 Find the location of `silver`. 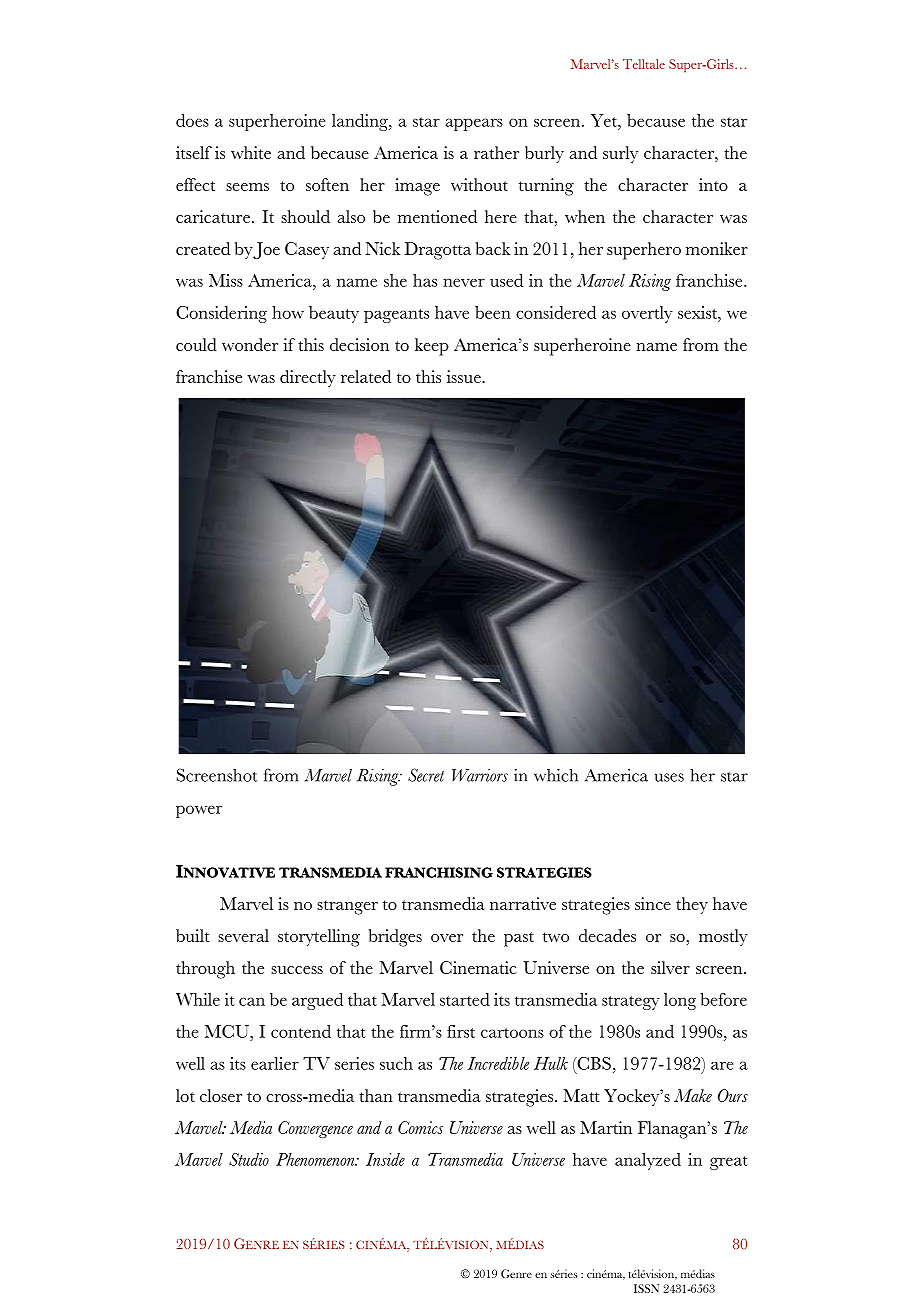

silver is located at coordinates (670, 967).
